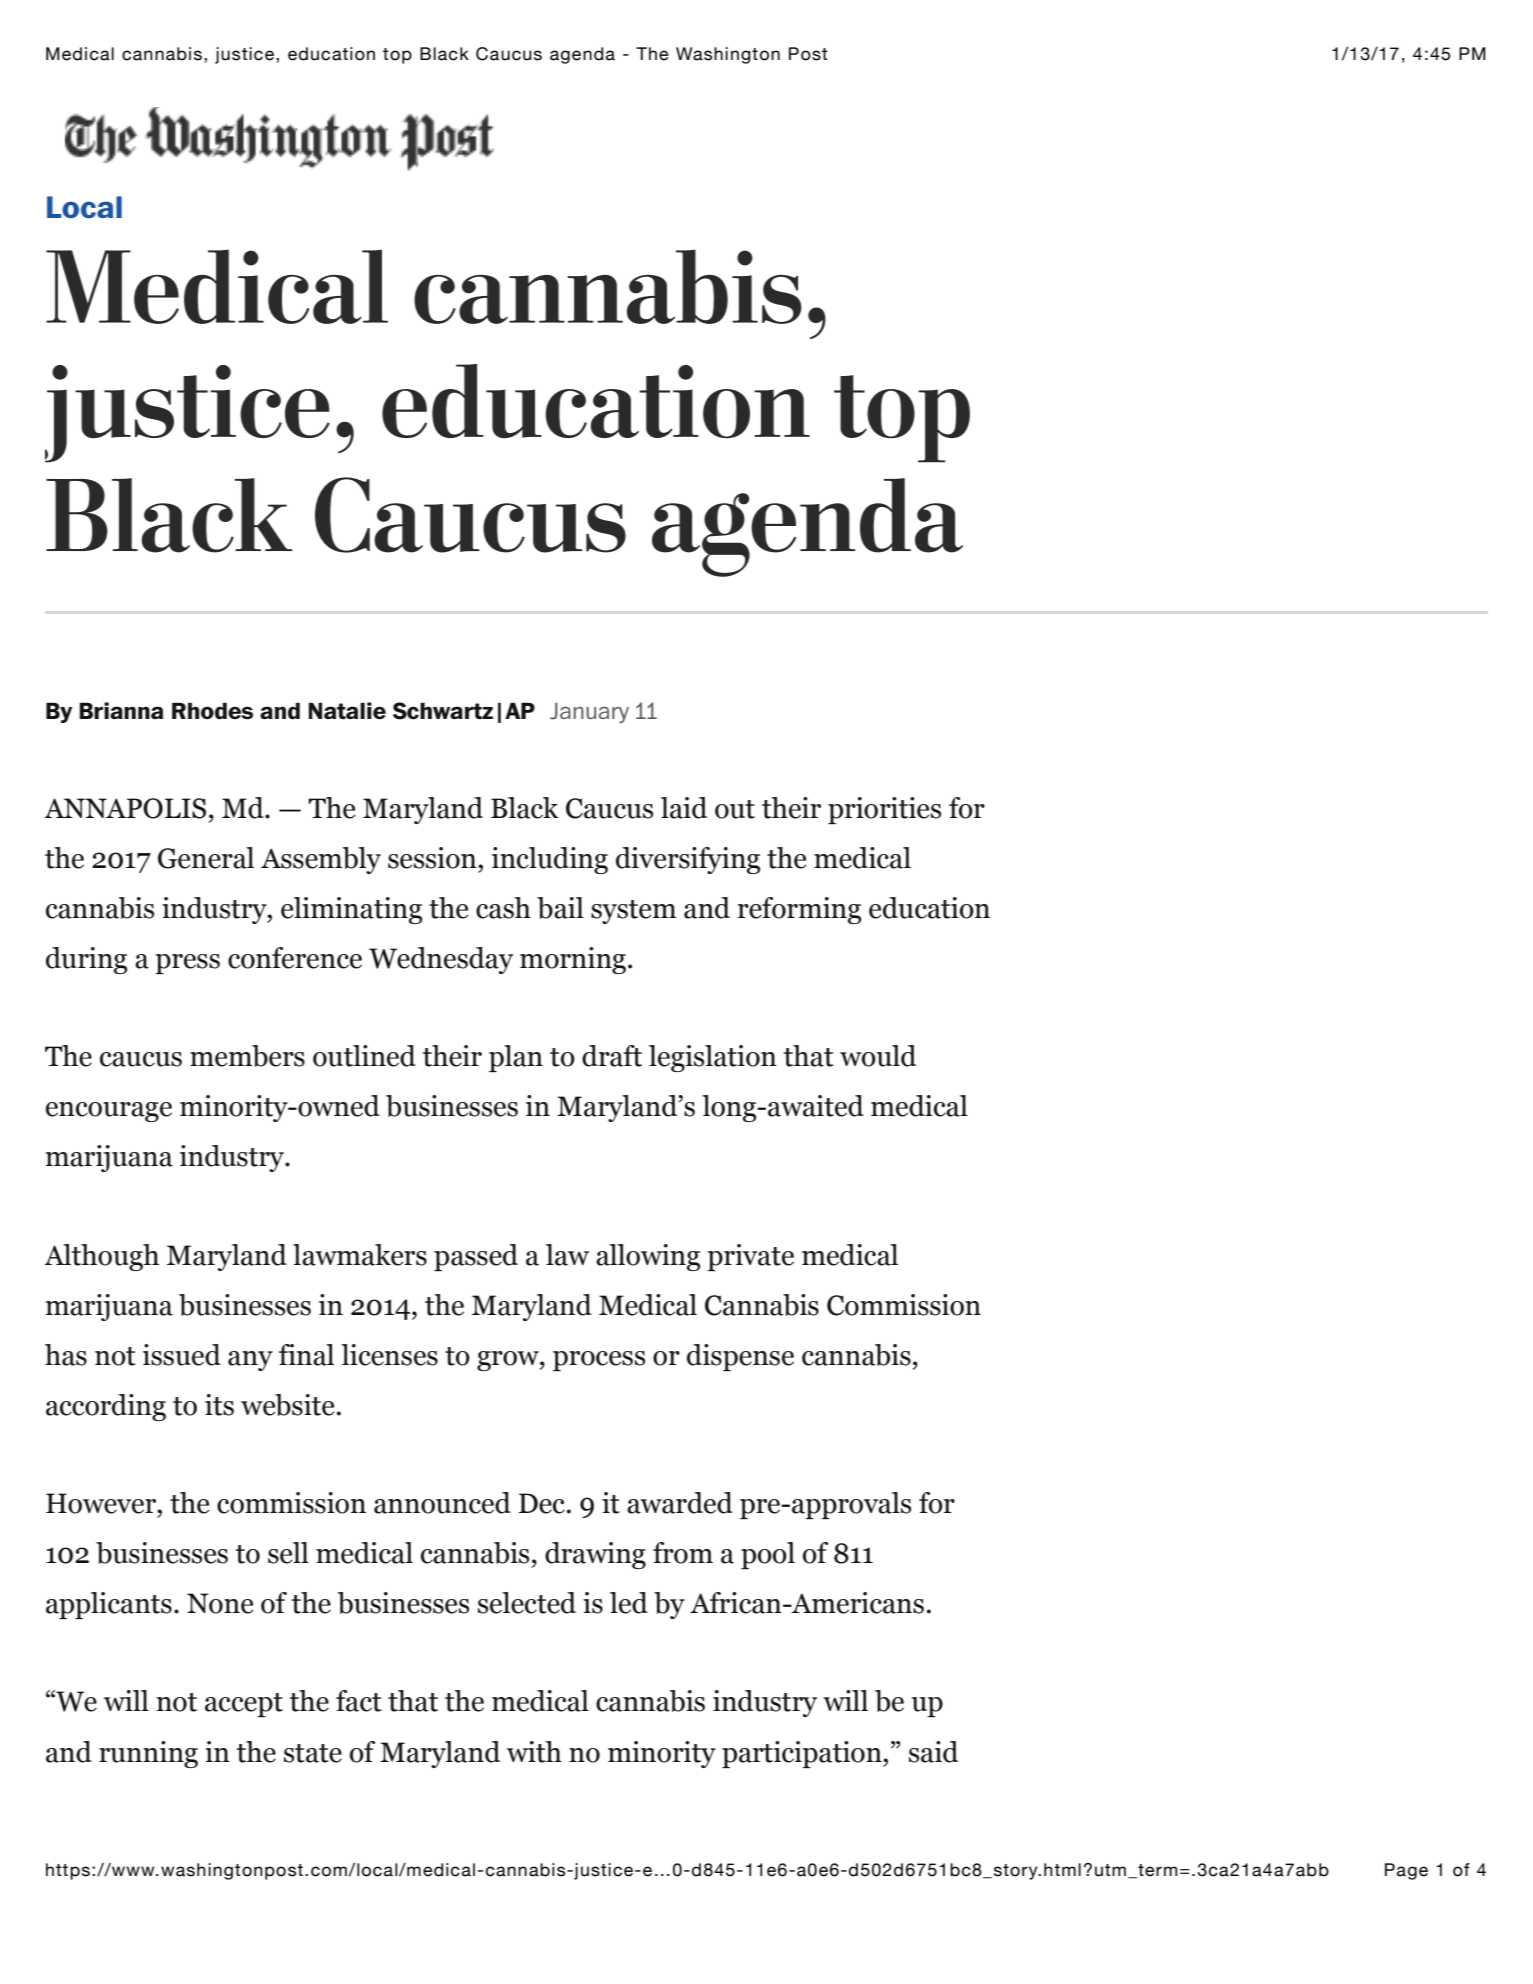 The height and width of the screenshot is (1984, 1533). Describe the element at coordinates (768, 1555) in the screenshot. I see `pool` at that location.
